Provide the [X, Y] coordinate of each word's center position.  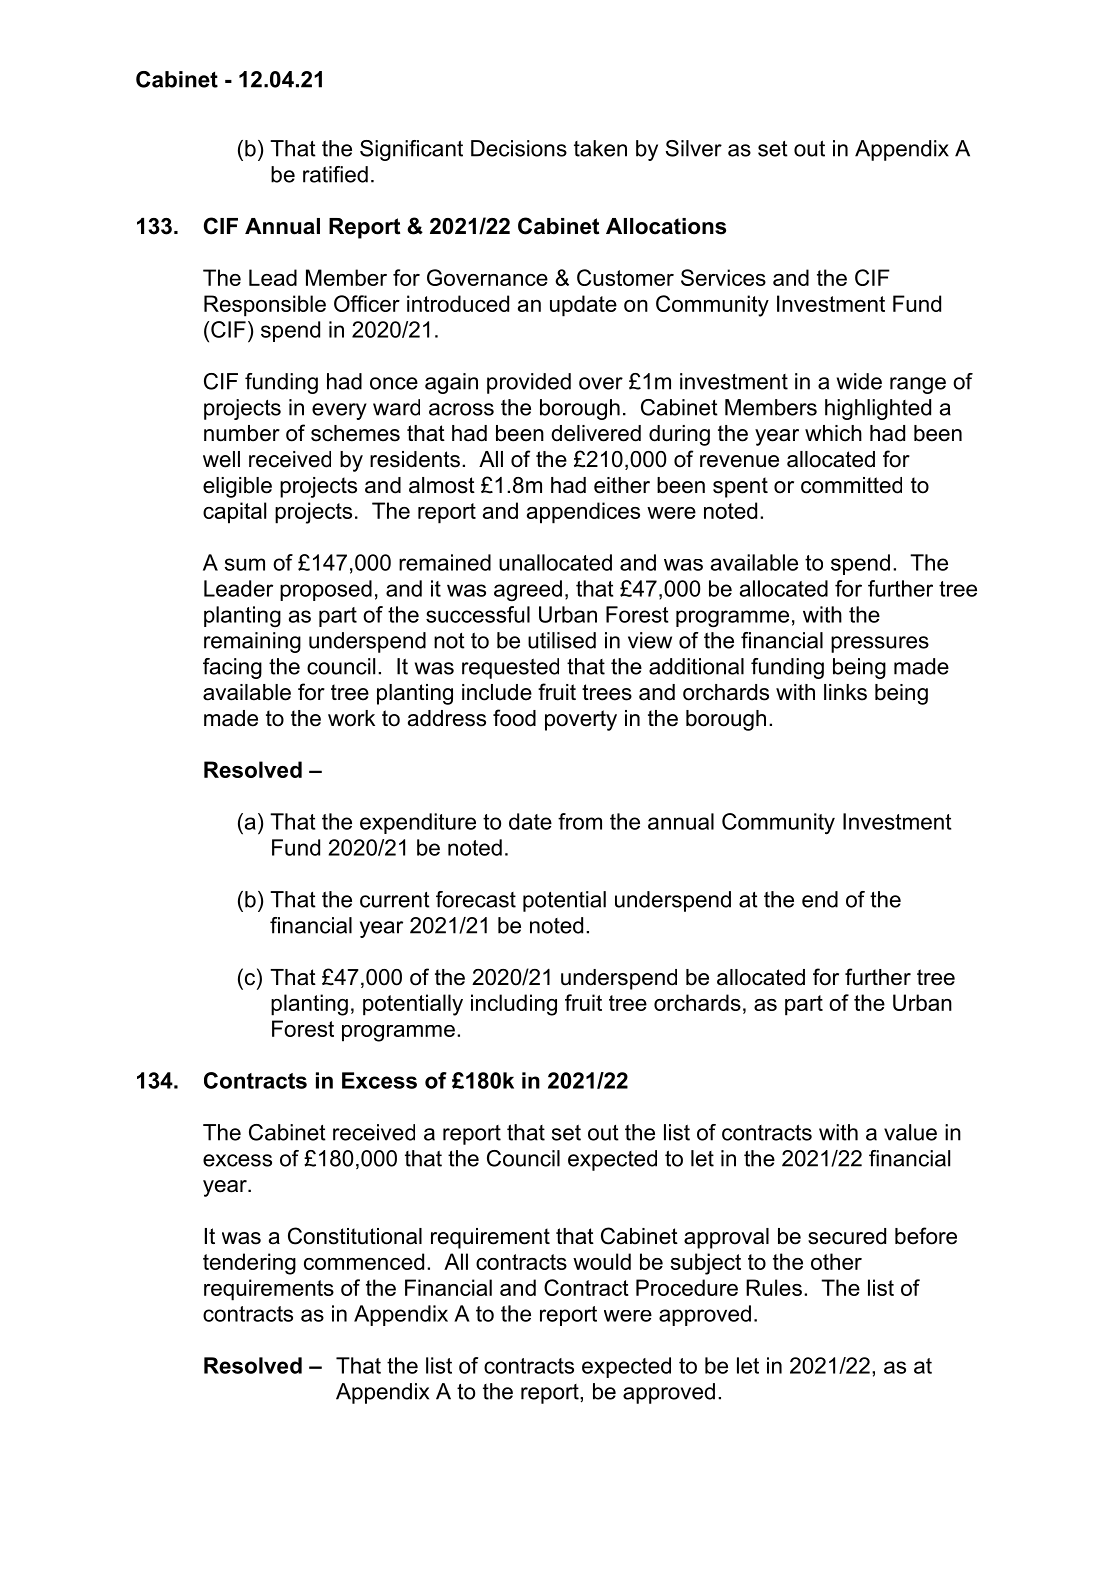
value [910, 1132]
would [602, 1261]
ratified [335, 174]
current [395, 900]
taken [600, 148]
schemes [355, 433]
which [833, 433]
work [351, 718]
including [514, 1005]
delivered [596, 433]
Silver [694, 148]
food [514, 718]
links [845, 692]
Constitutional [355, 1236]
